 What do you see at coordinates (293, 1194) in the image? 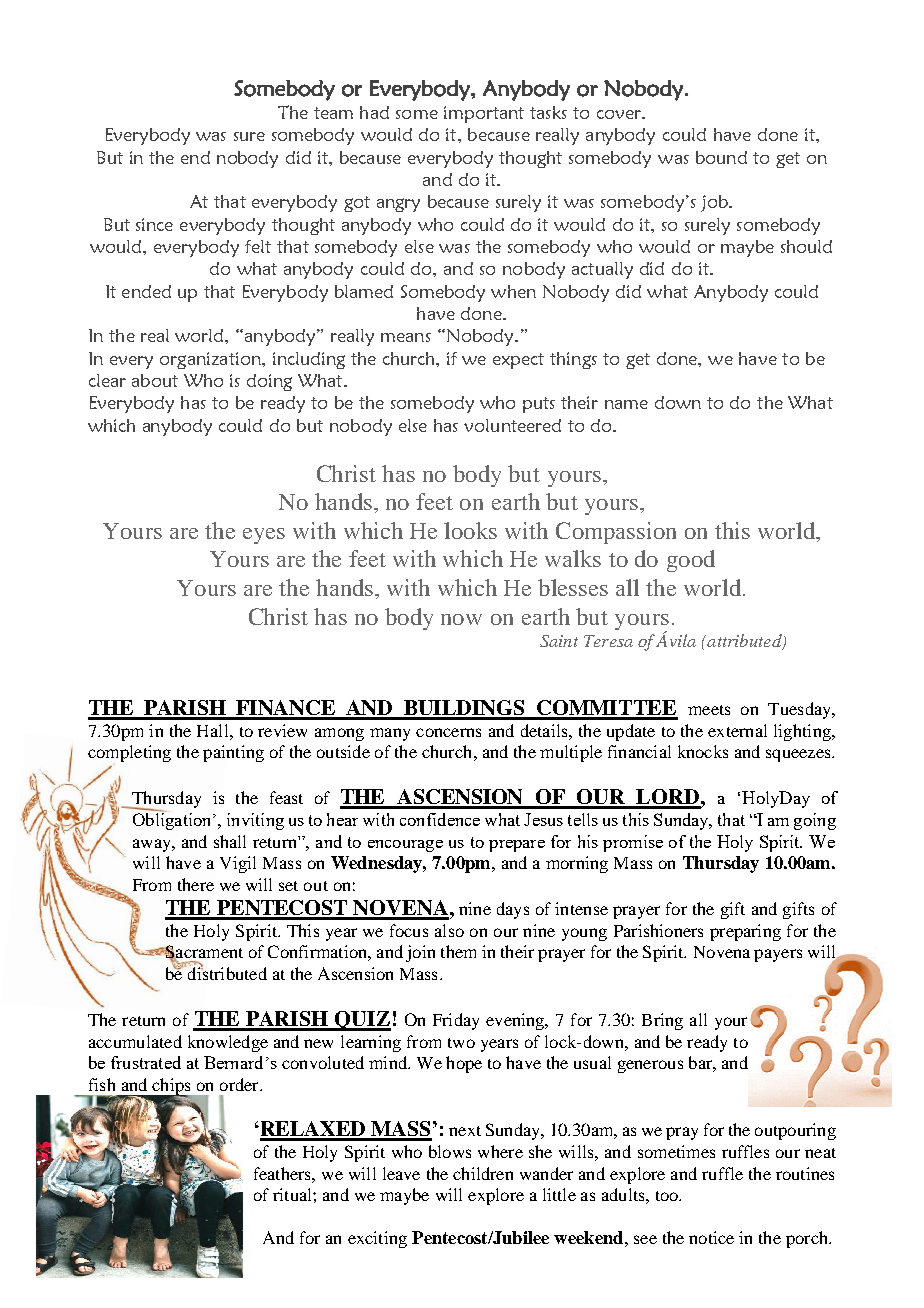
I see `ritual` at bounding box center [293, 1194].
